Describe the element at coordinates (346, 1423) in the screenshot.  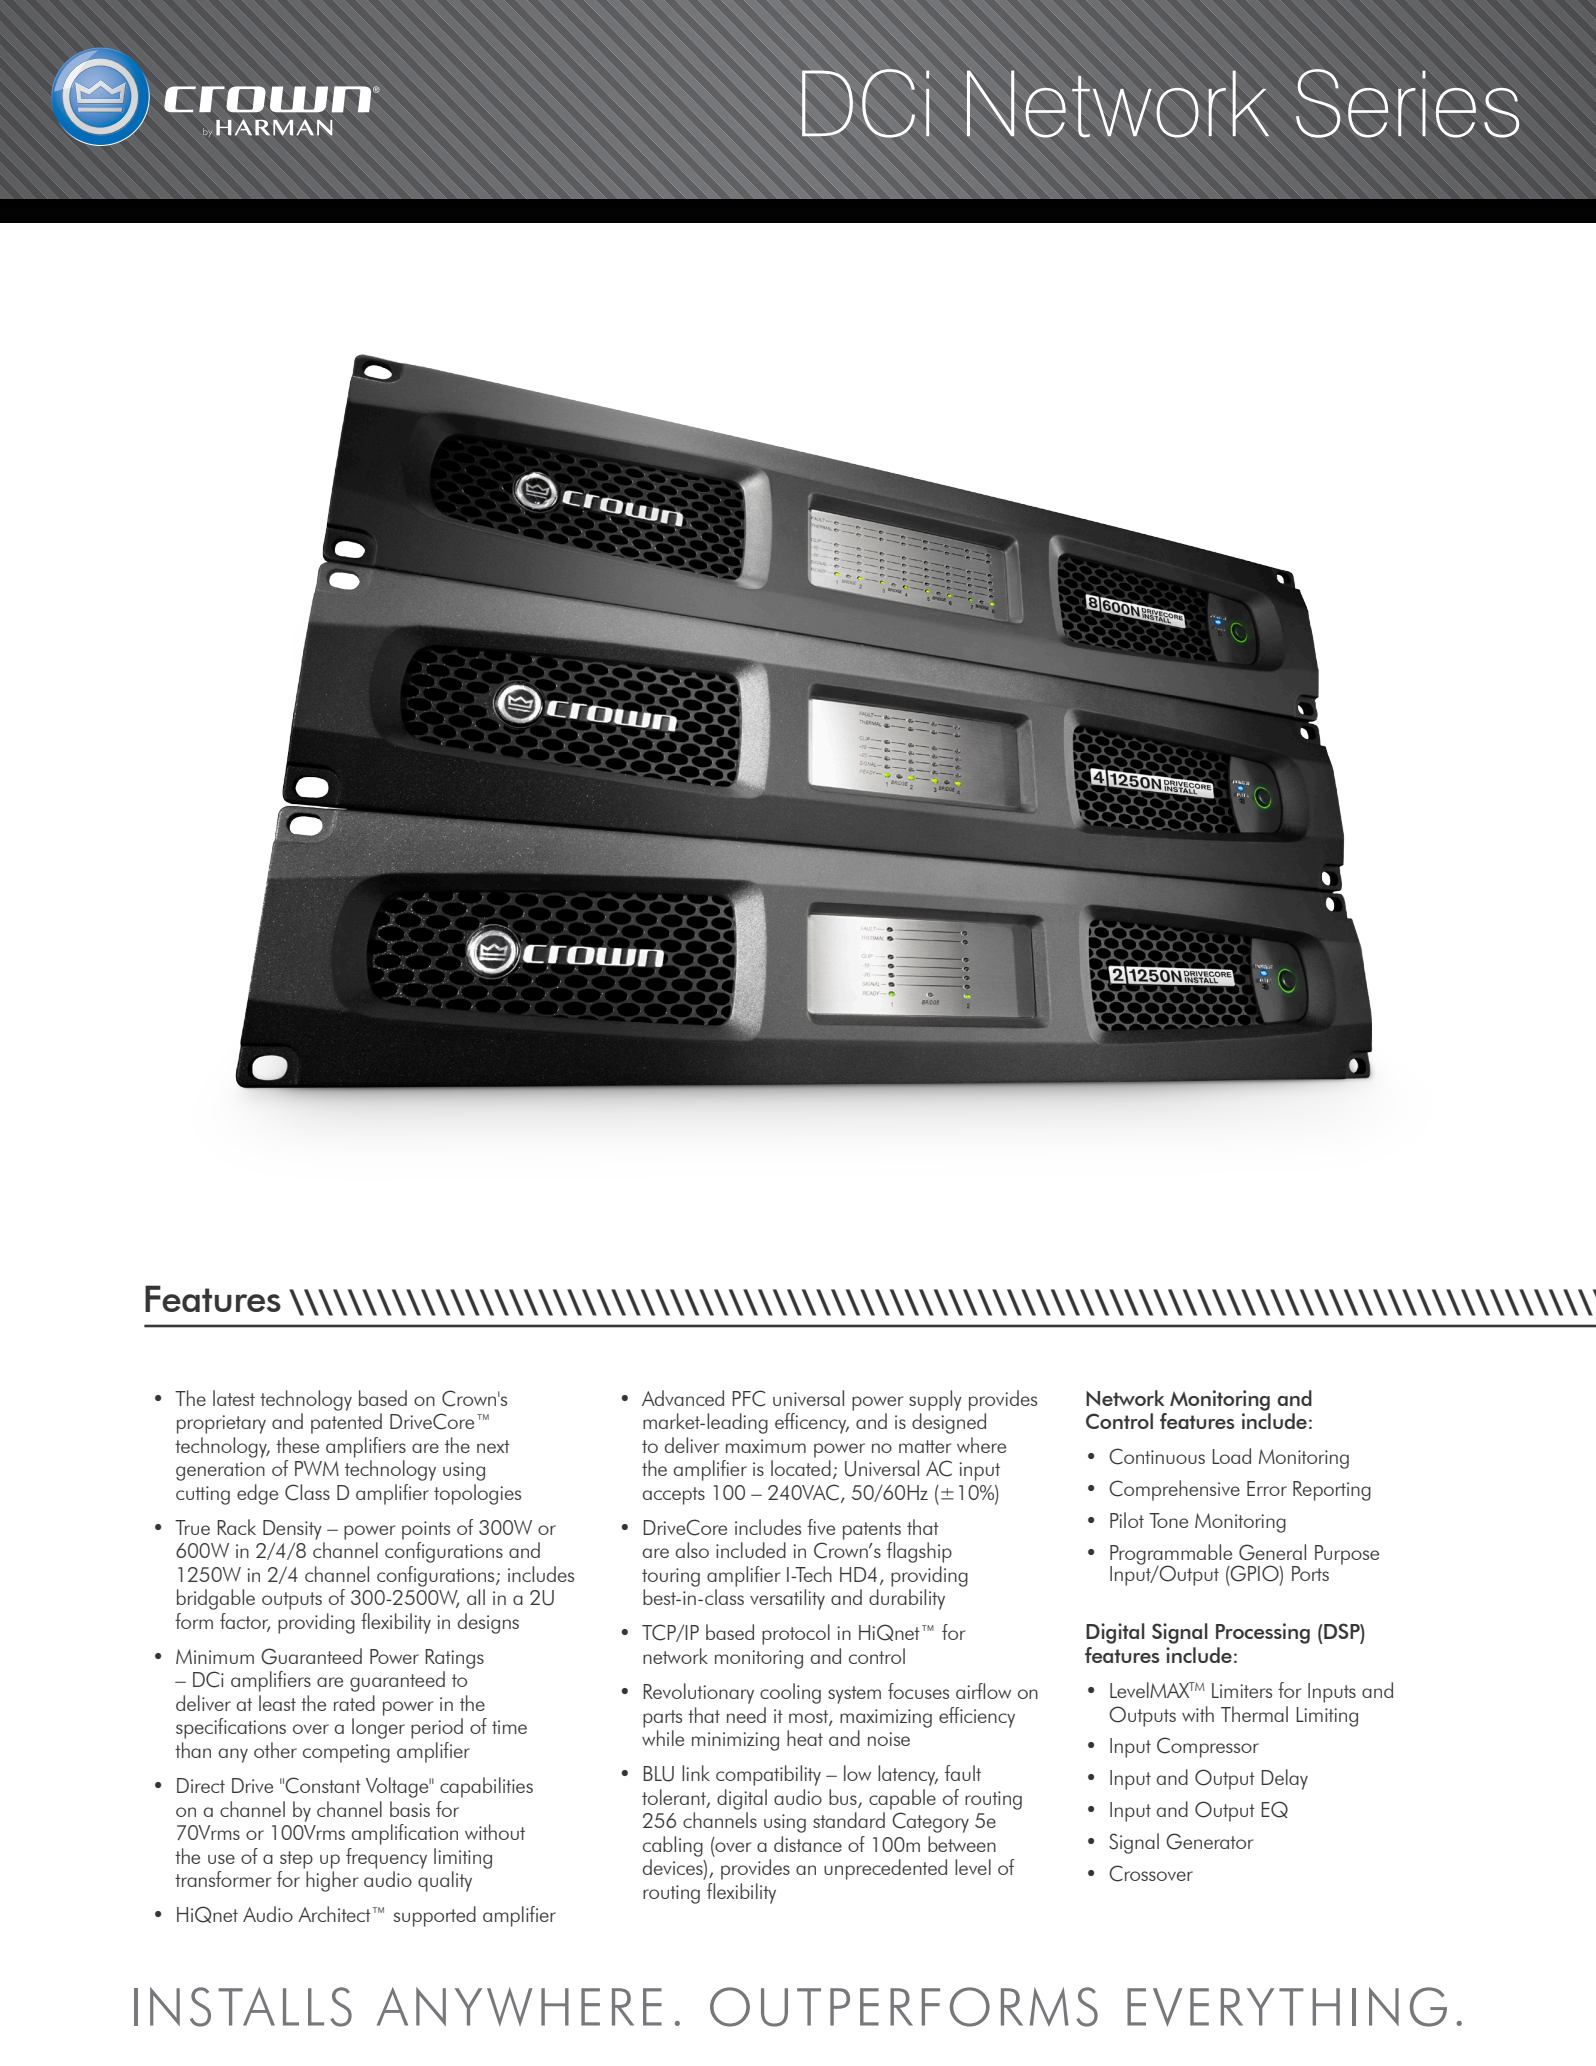
I see `patented` at that location.
